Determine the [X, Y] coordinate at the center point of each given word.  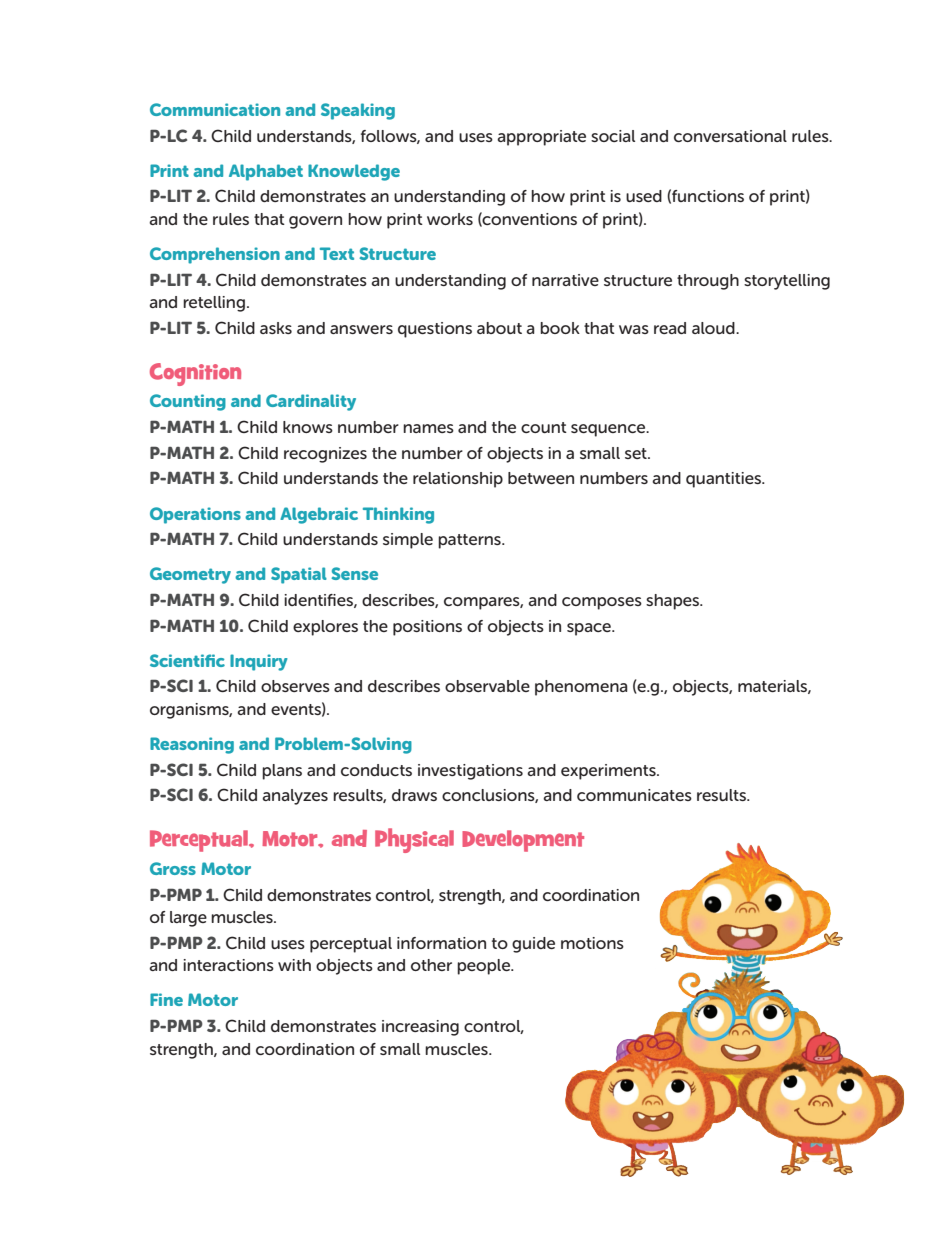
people [485, 967]
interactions [228, 965]
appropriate [541, 138]
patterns [470, 541]
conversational [730, 136]
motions [592, 943]
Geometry [190, 575]
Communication [215, 109]
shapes [673, 602]
